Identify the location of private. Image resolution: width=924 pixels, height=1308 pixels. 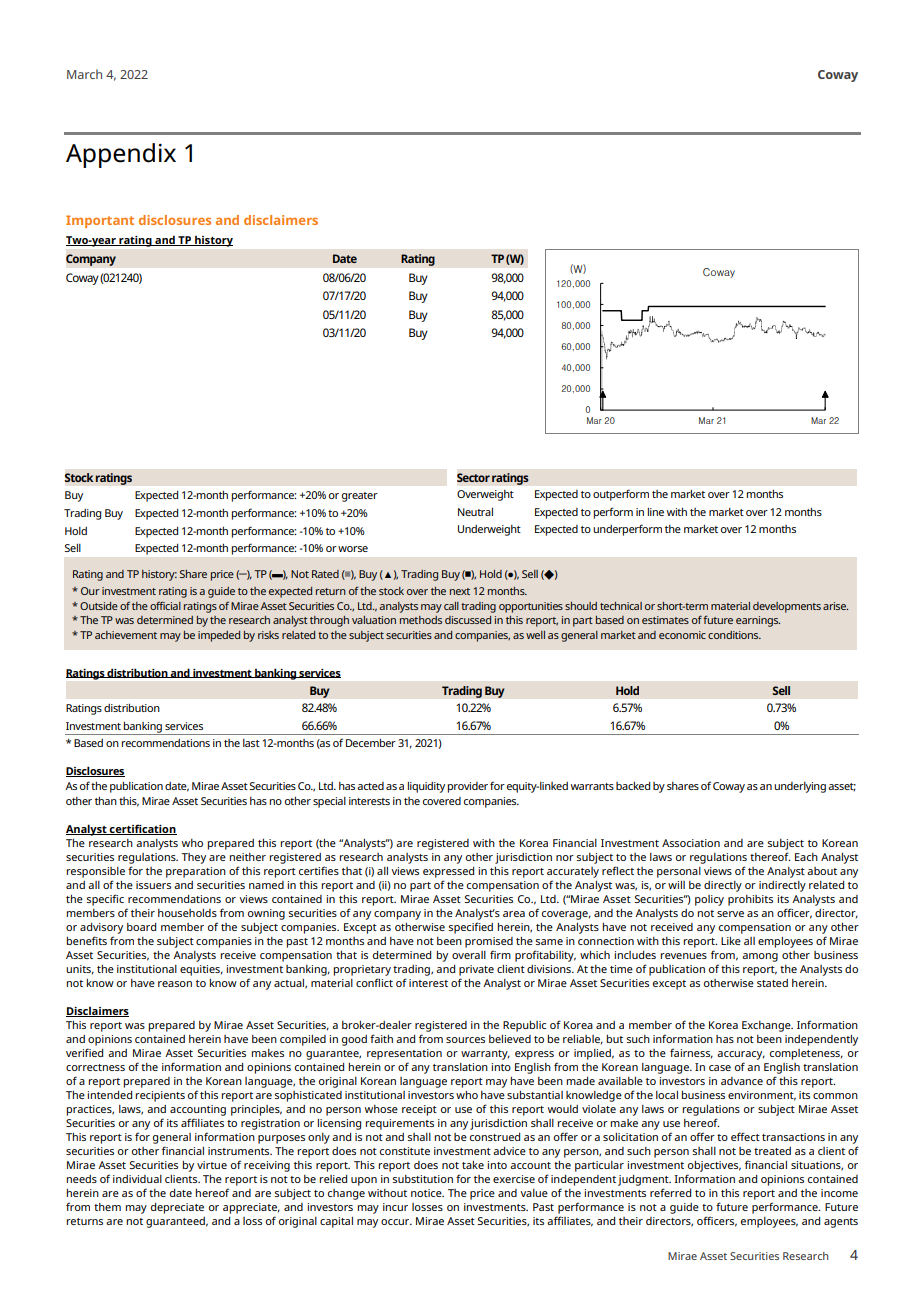
(476, 970).
